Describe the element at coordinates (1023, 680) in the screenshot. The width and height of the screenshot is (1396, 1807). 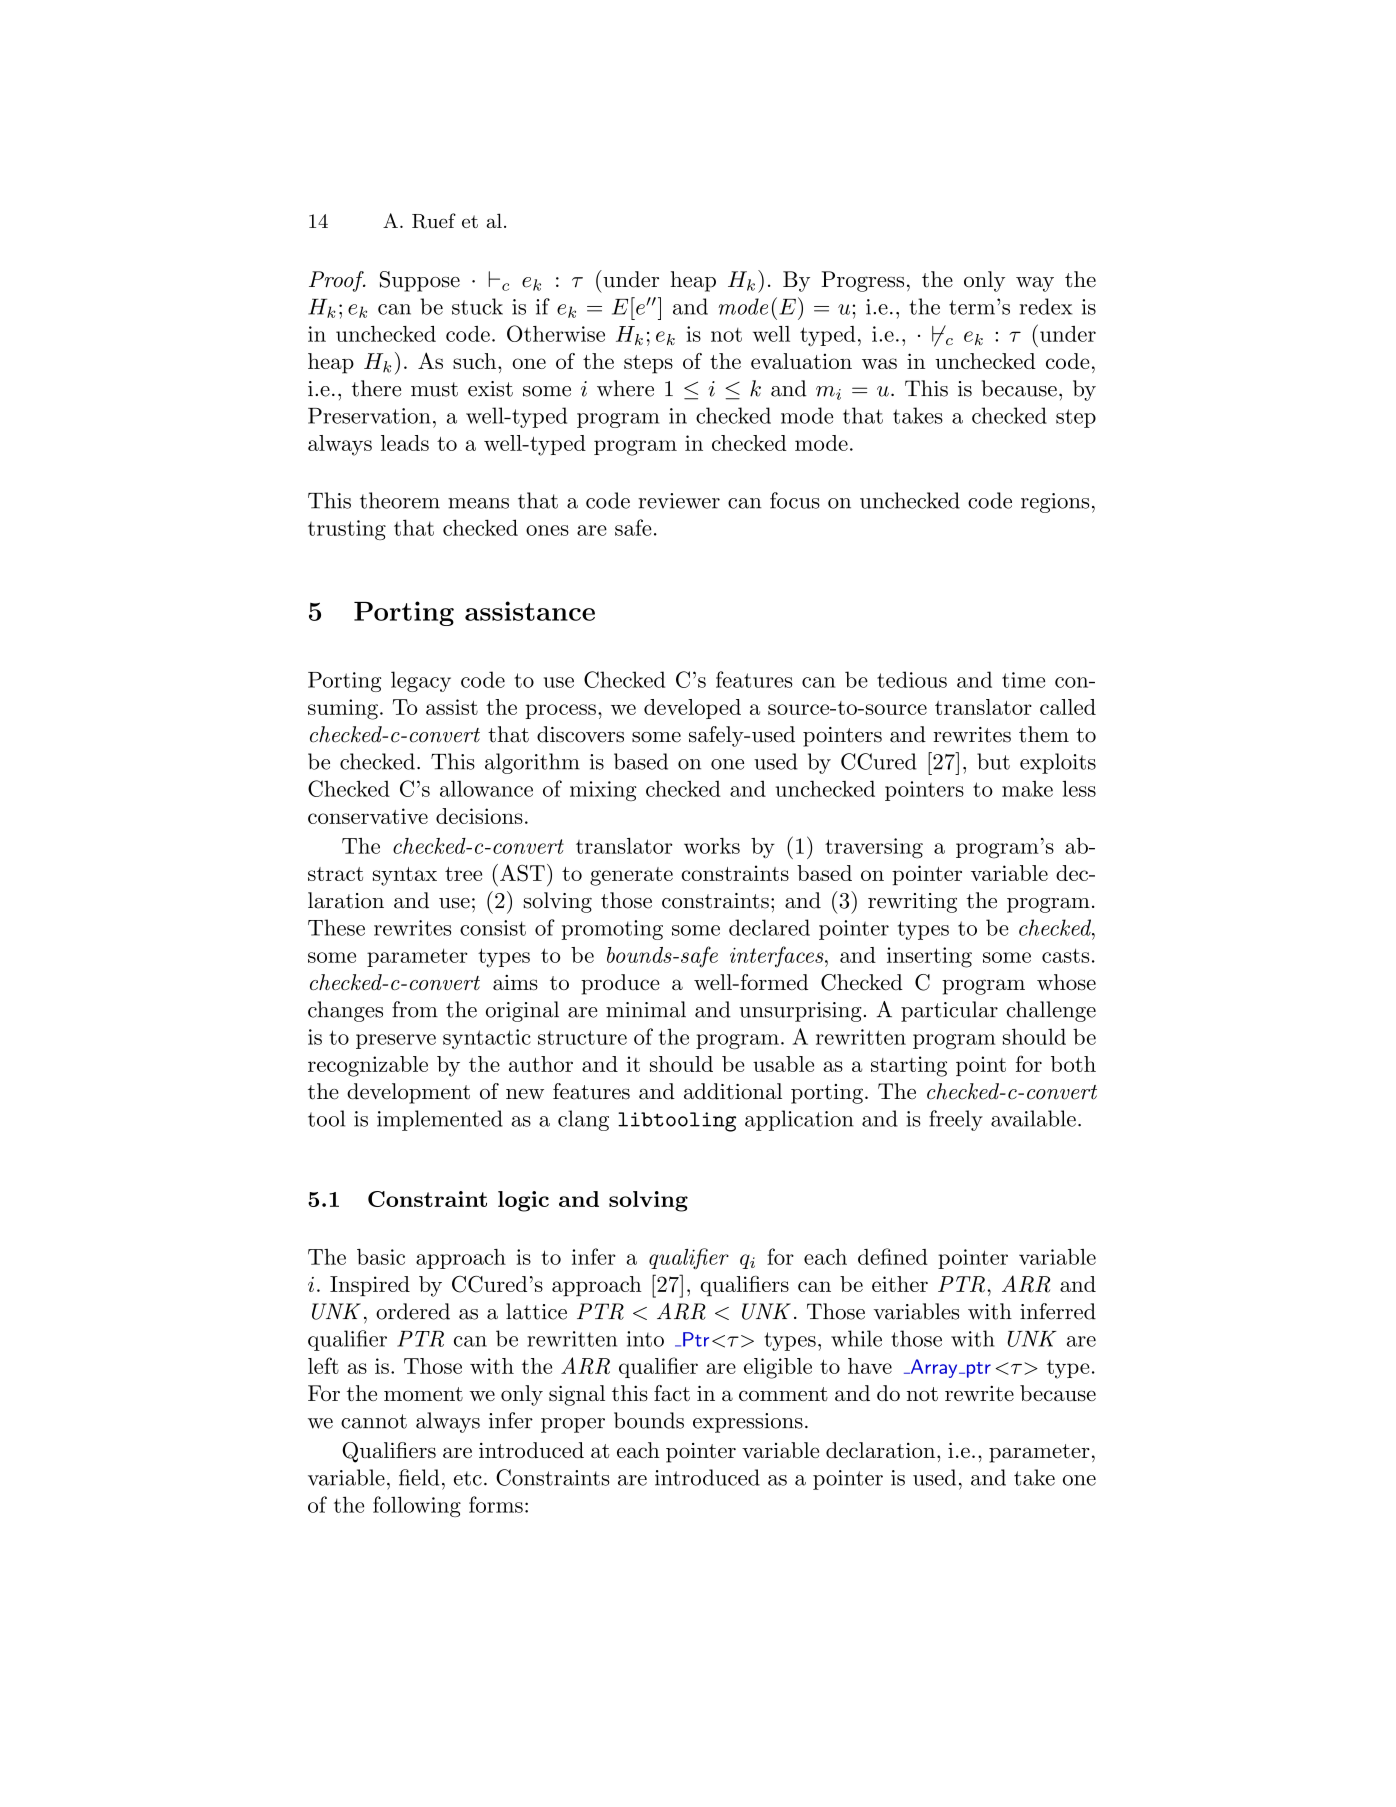
I see `time` at that location.
